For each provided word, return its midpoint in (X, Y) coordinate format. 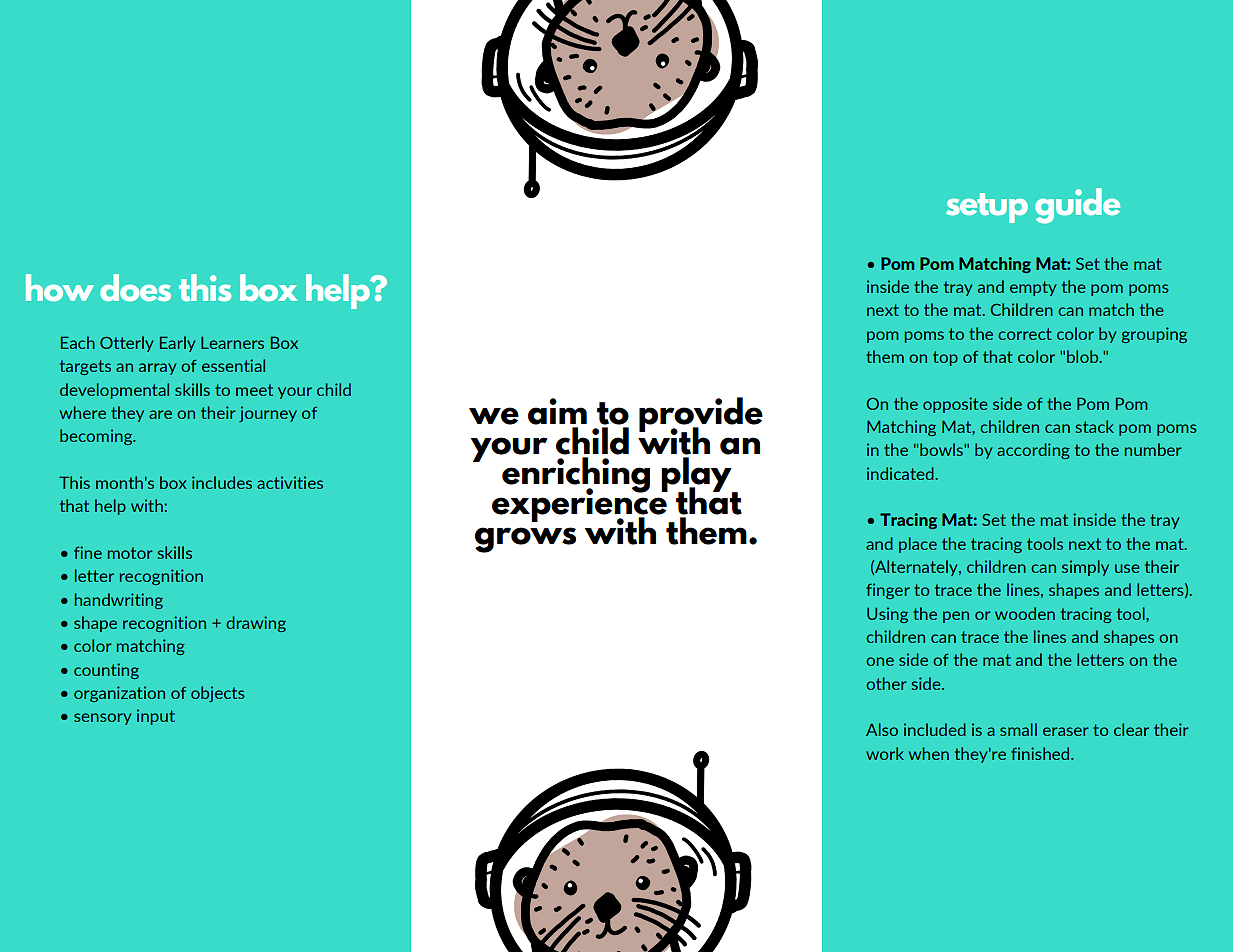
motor (130, 553)
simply (1085, 568)
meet (254, 390)
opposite (955, 405)
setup (987, 208)
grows (525, 540)
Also (882, 729)
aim (557, 411)
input (156, 717)
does (135, 287)
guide (1077, 206)
